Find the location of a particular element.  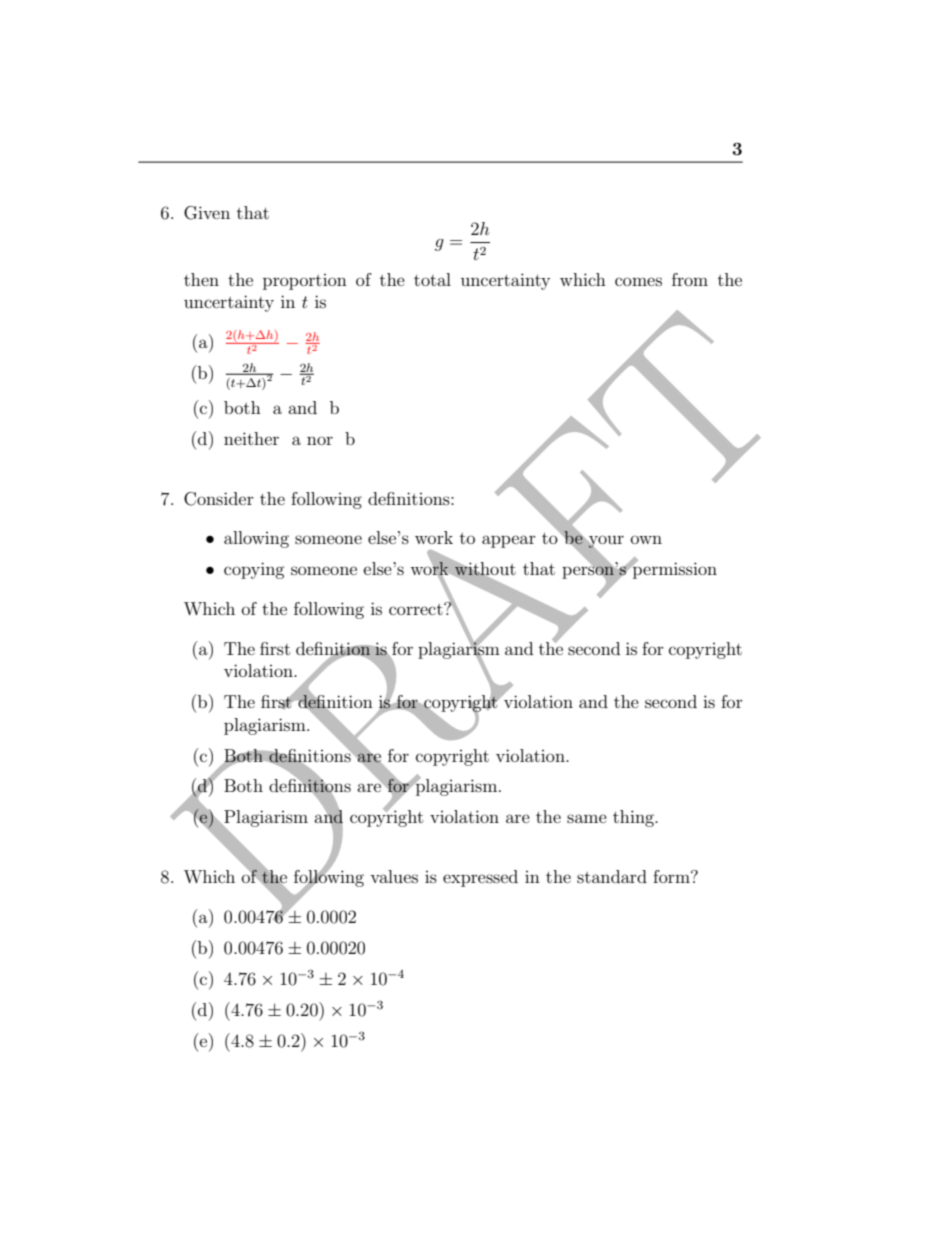

Given is located at coordinates (207, 213).
